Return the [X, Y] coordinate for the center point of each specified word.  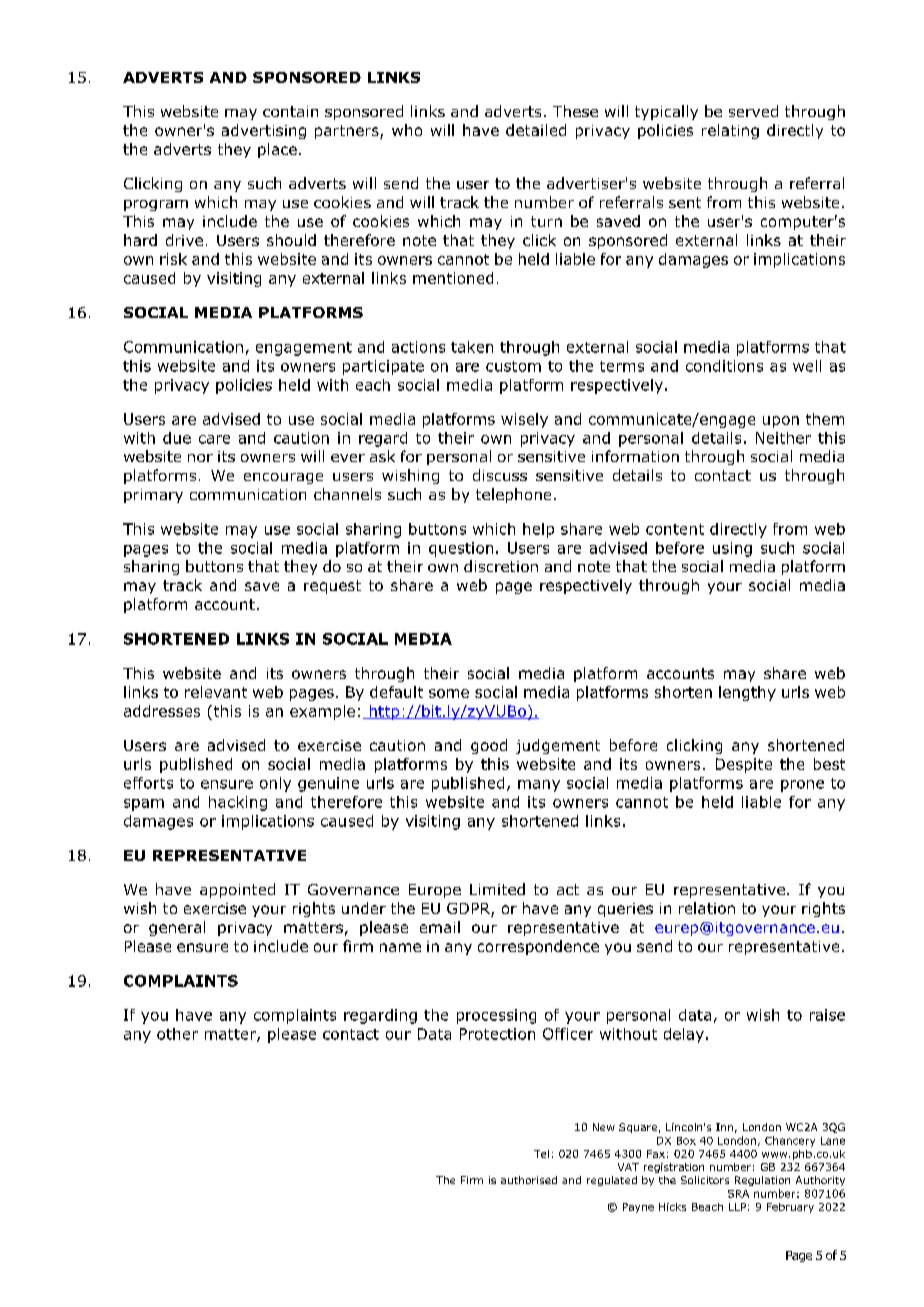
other [177, 1034]
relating [730, 131]
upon [781, 422]
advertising [264, 131]
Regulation [762, 1181]
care [214, 439]
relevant [216, 692]
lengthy [747, 693]
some [449, 693]
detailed [536, 130]
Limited [497, 889]
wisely [524, 420]
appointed [237, 890]
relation [707, 908]
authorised [529, 1180]
